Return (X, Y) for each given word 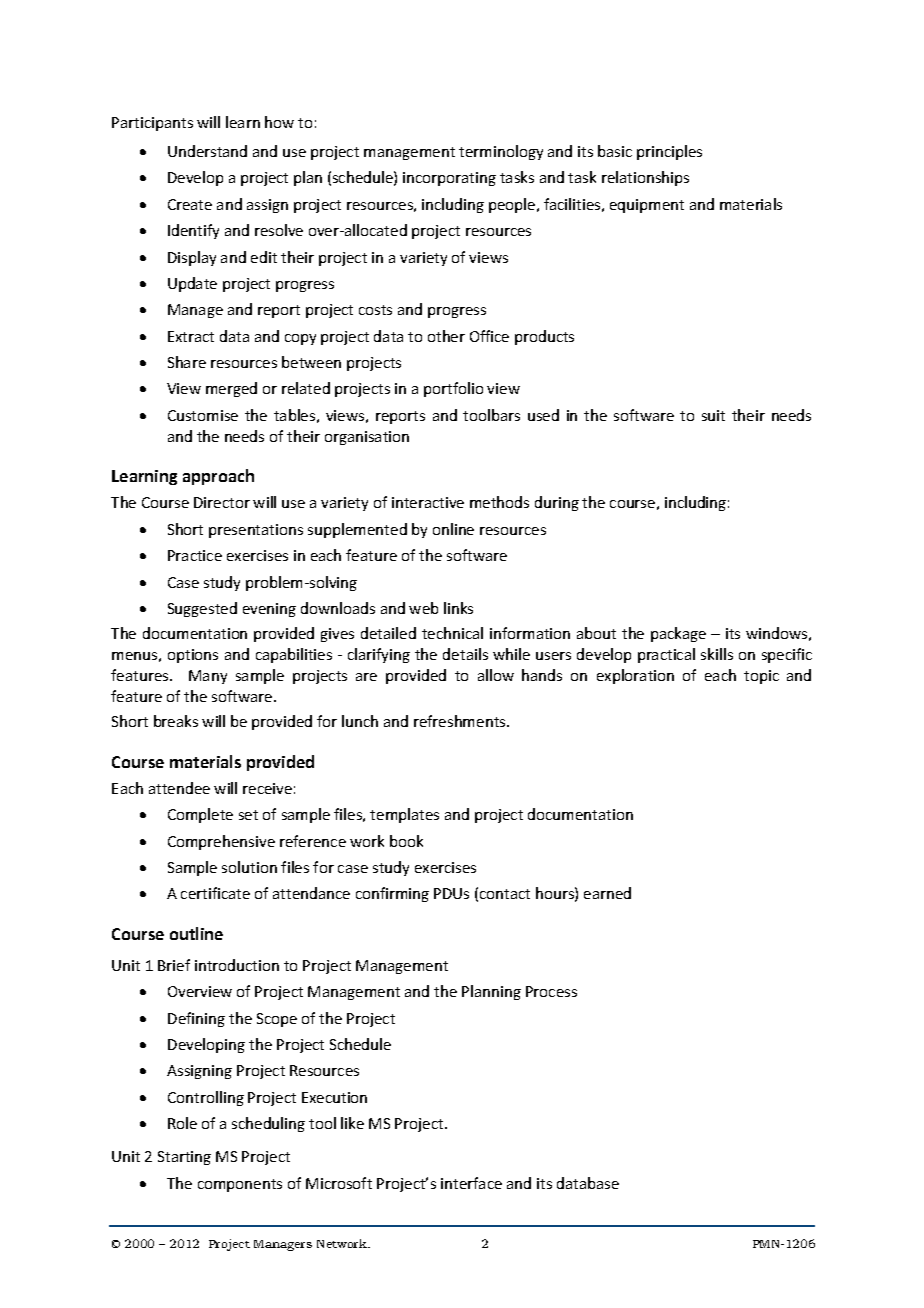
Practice (195, 555)
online (453, 529)
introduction (237, 965)
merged (231, 389)
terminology (501, 152)
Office (489, 336)
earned (607, 893)
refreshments (461, 721)
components (240, 1185)
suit (713, 415)
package (678, 634)
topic (761, 677)
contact (505, 894)
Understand (207, 151)
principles (669, 152)
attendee (179, 788)
